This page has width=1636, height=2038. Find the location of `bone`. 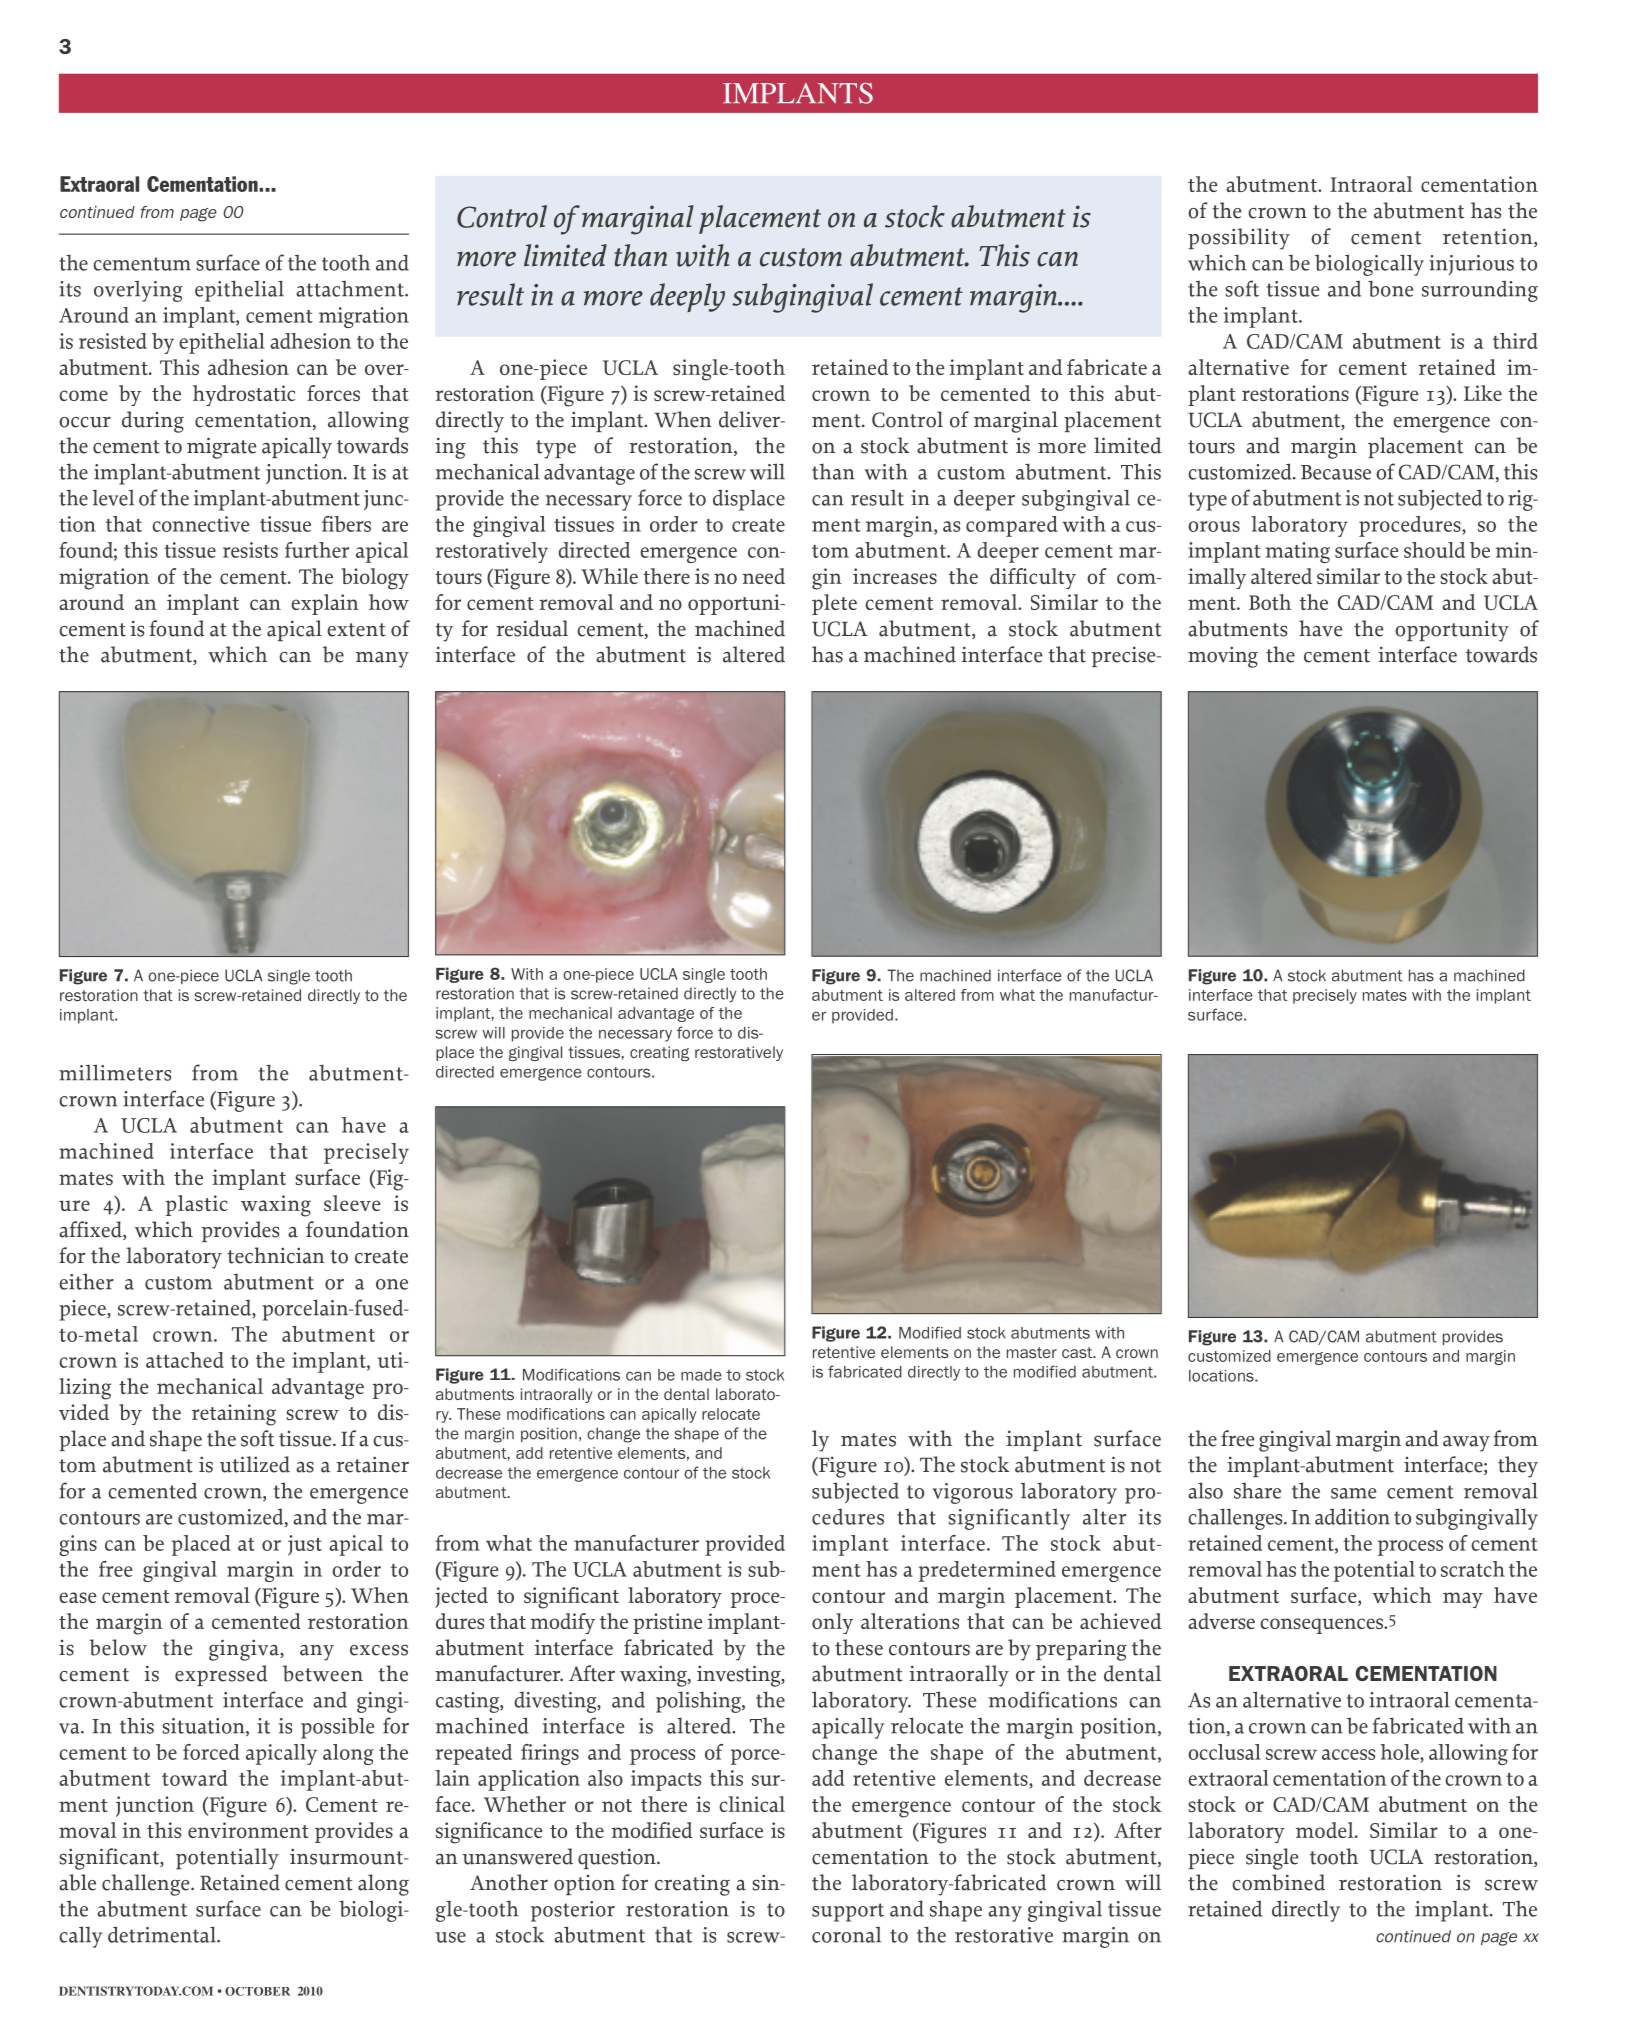

bone is located at coordinates (1390, 289).
